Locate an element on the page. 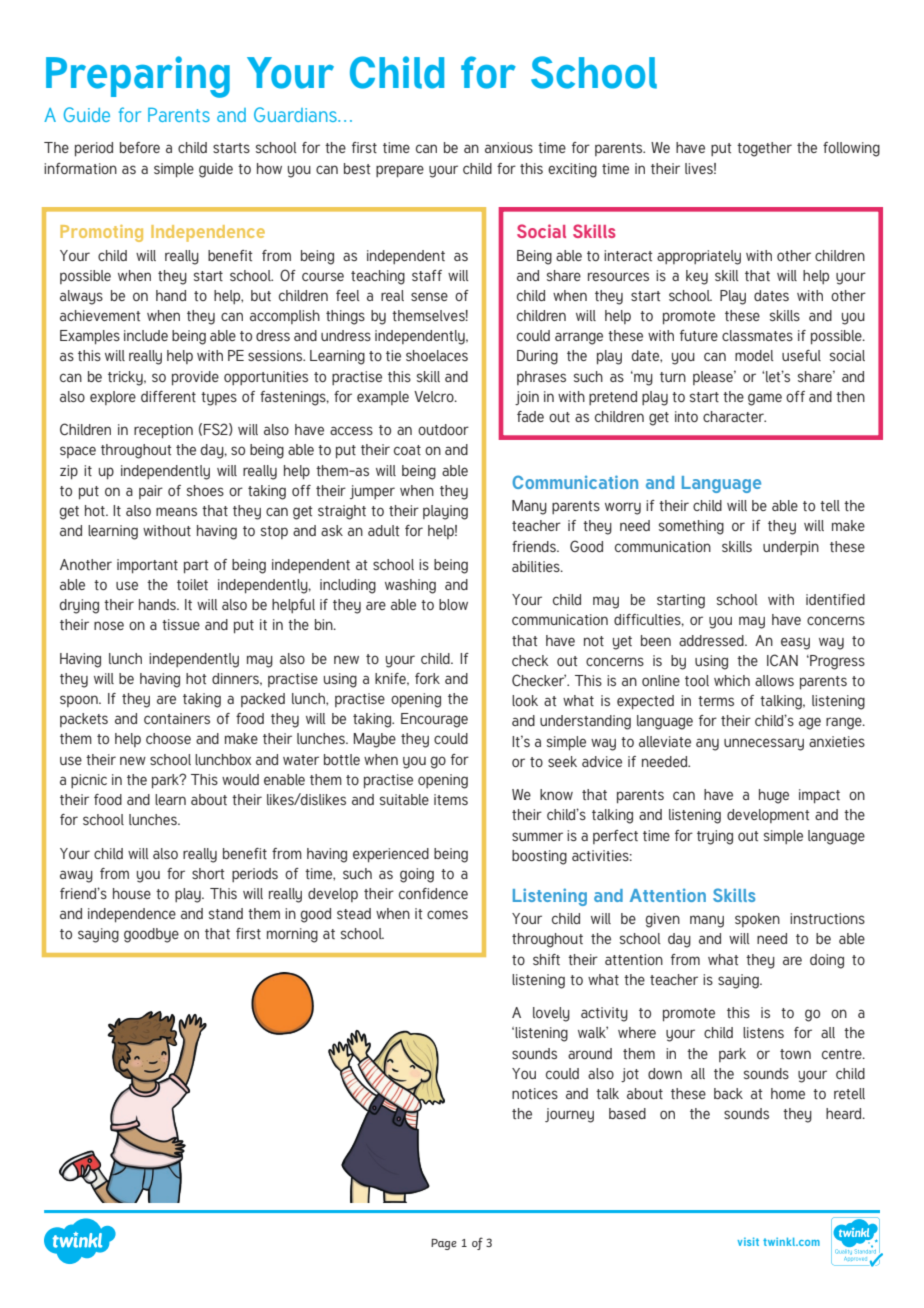 The width and height of the page is (924, 1308). together is located at coordinates (764, 149).
